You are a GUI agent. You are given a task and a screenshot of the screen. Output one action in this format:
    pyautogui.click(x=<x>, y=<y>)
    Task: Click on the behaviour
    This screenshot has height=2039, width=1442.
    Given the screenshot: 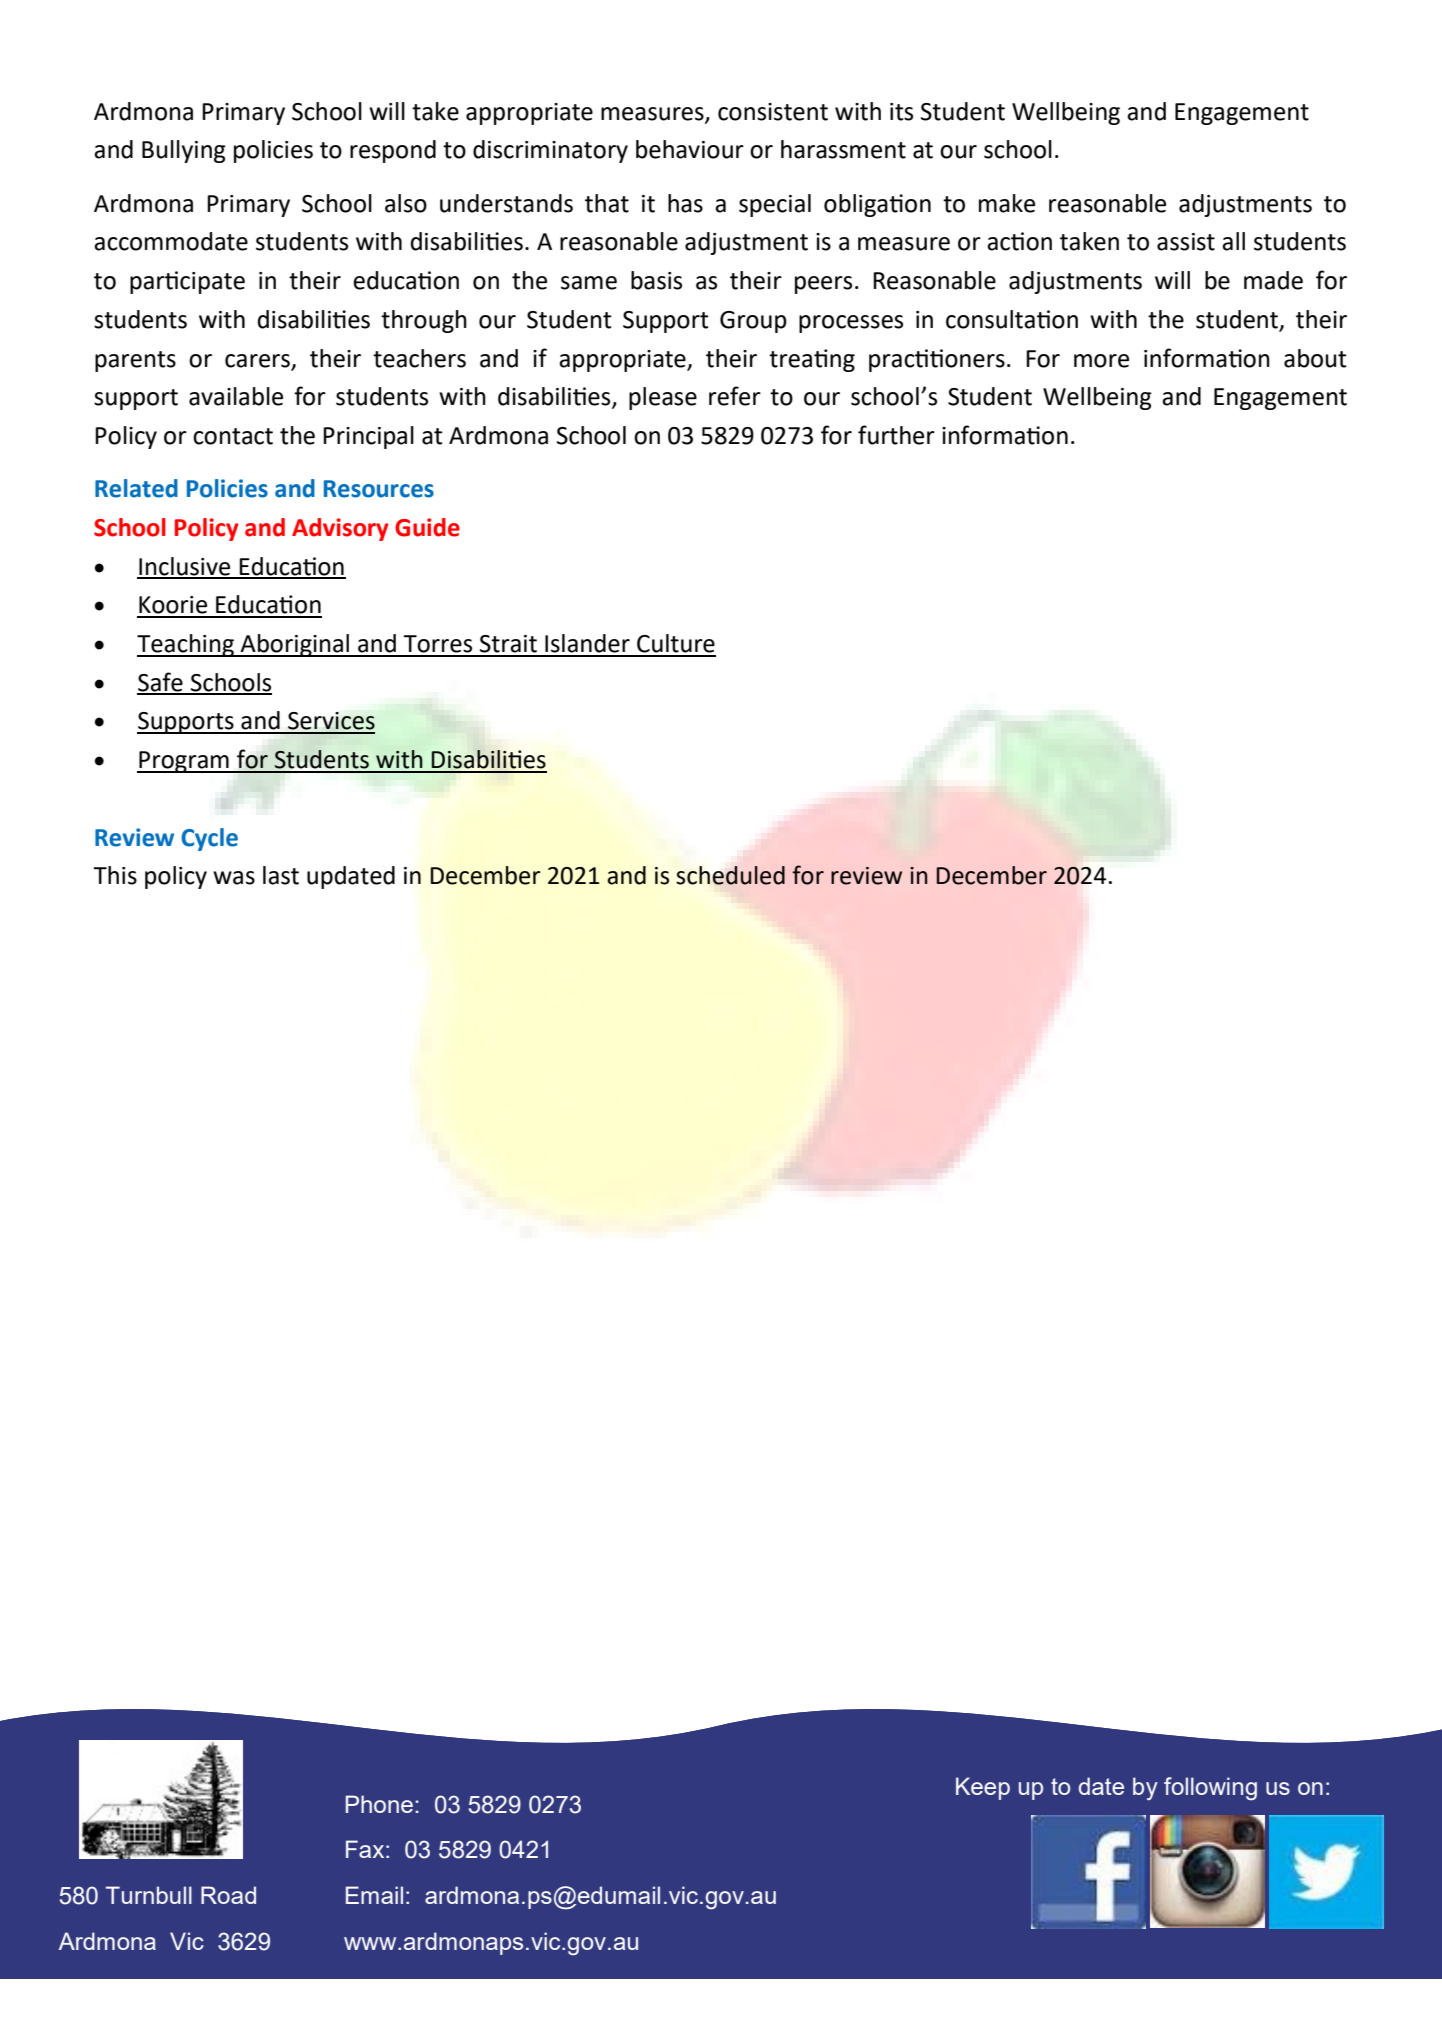 What is the action you would take?
    pyautogui.click(x=690, y=149)
